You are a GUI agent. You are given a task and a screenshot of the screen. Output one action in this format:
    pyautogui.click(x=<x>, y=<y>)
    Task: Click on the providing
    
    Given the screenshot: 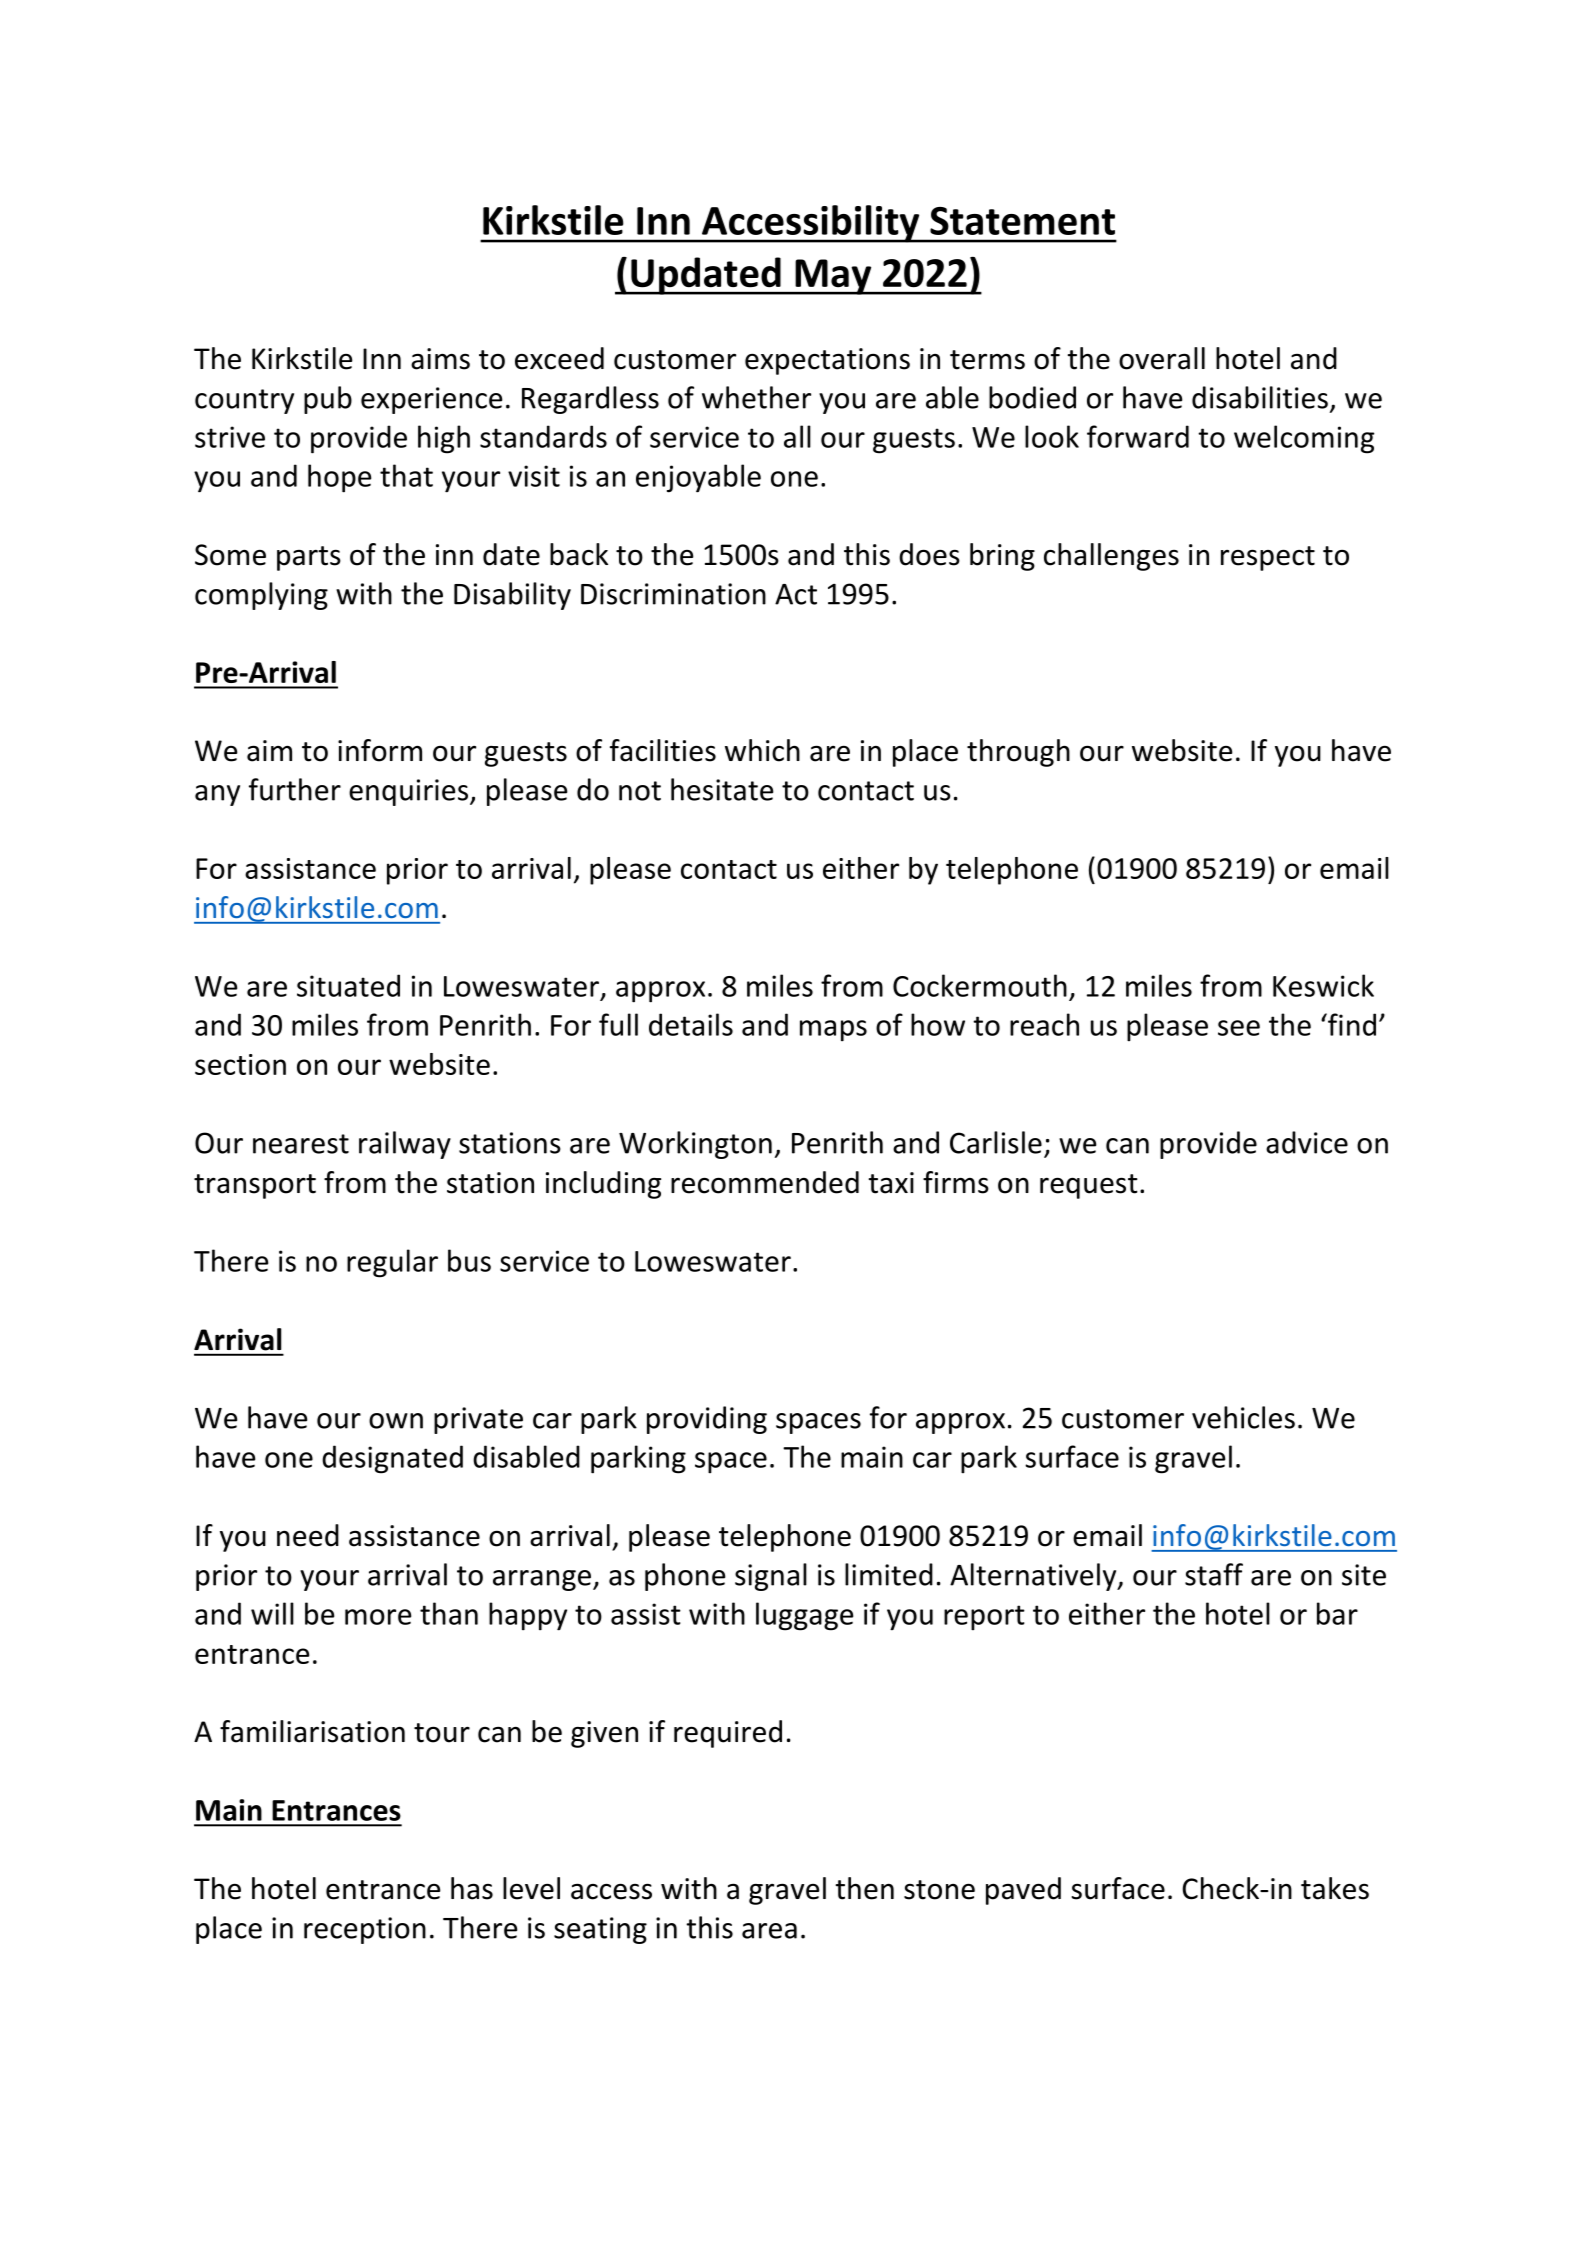 What is the action you would take?
    pyautogui.click(x=707, y=1420)
